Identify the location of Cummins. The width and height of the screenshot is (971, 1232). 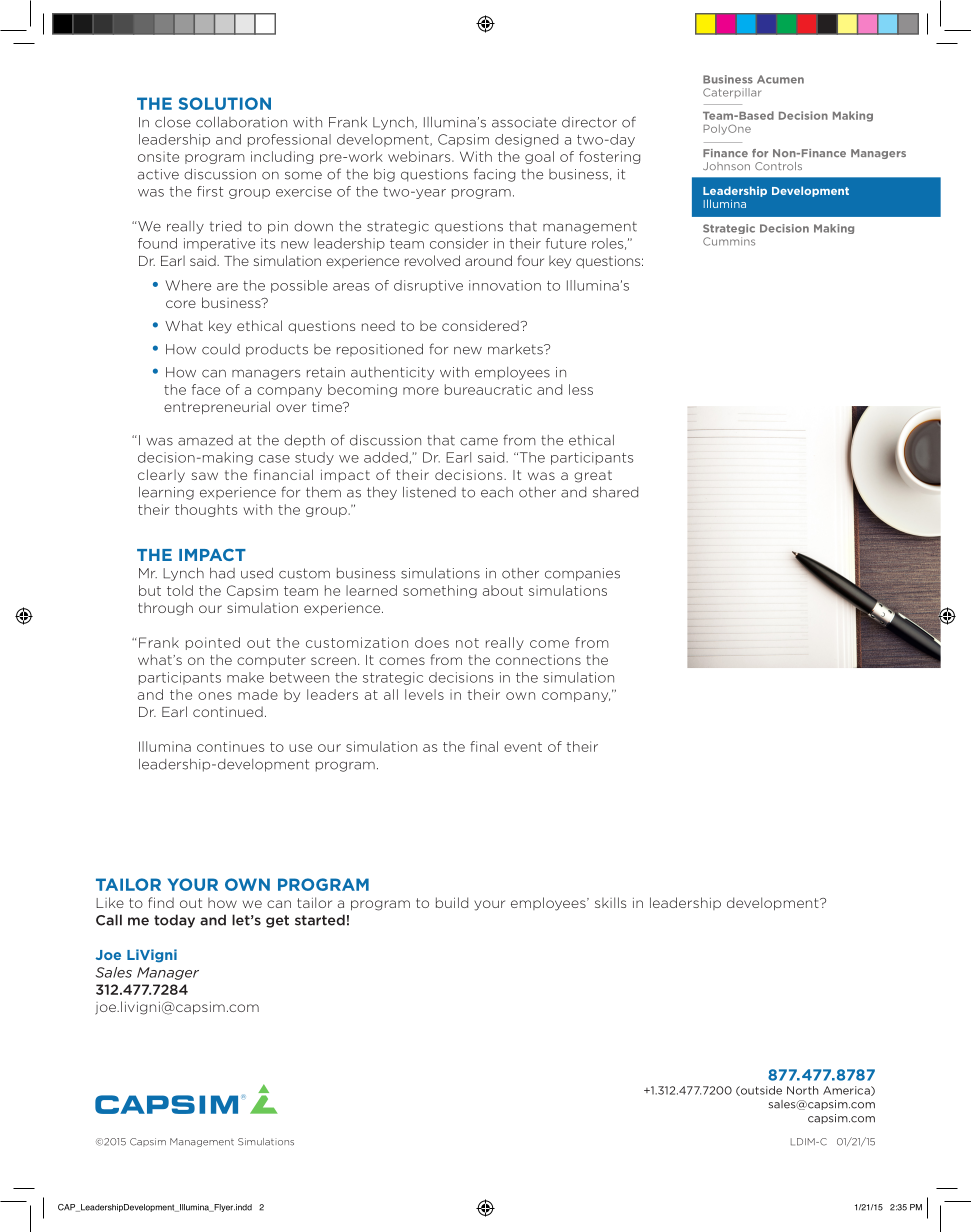
(729, 241).
